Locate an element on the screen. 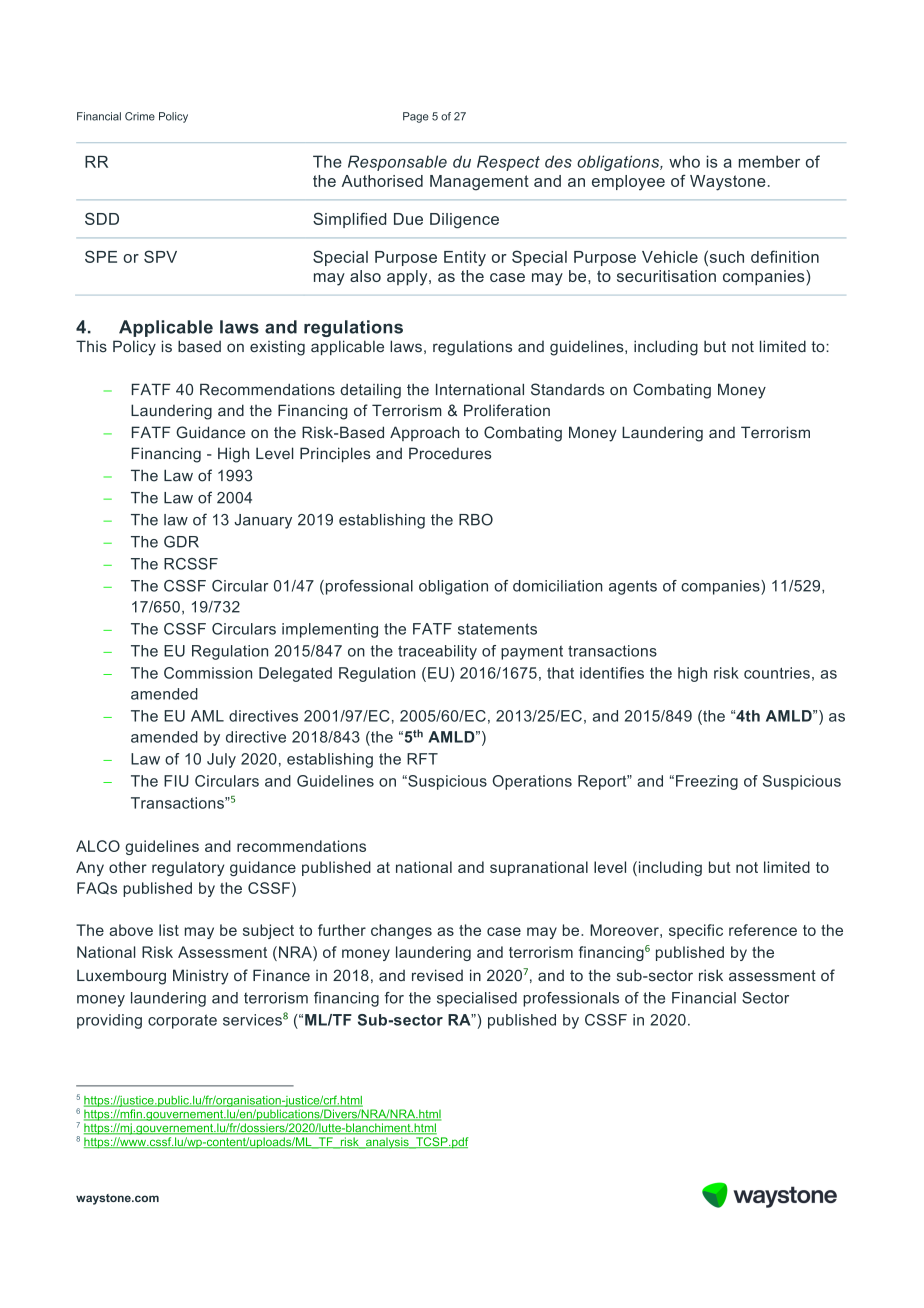 The height and width of the screenshot is (1308, 924). revised is located at coordinates (437, 975).
